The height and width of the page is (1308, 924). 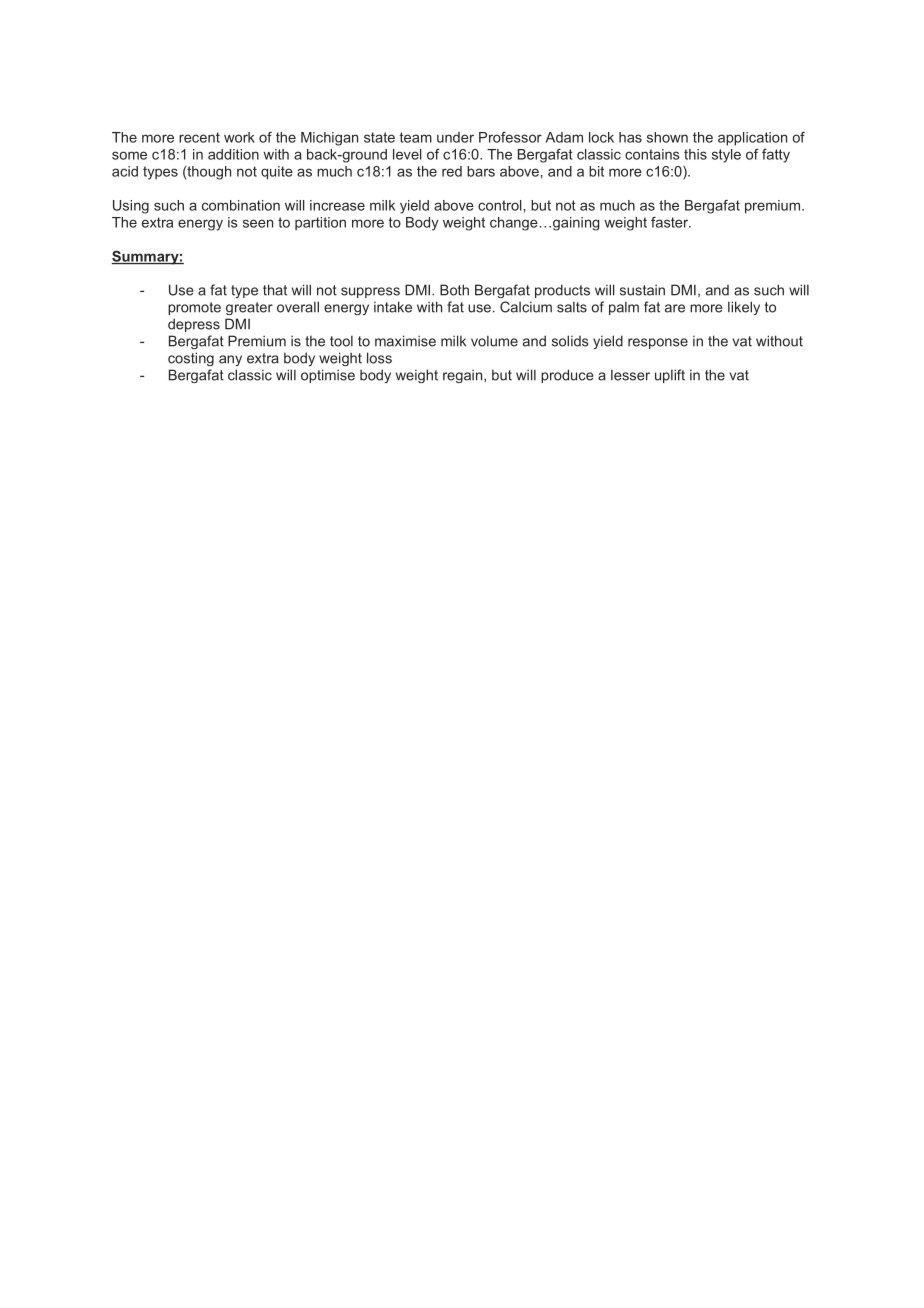 I want to click on shown, so click(x=667, y=137).
